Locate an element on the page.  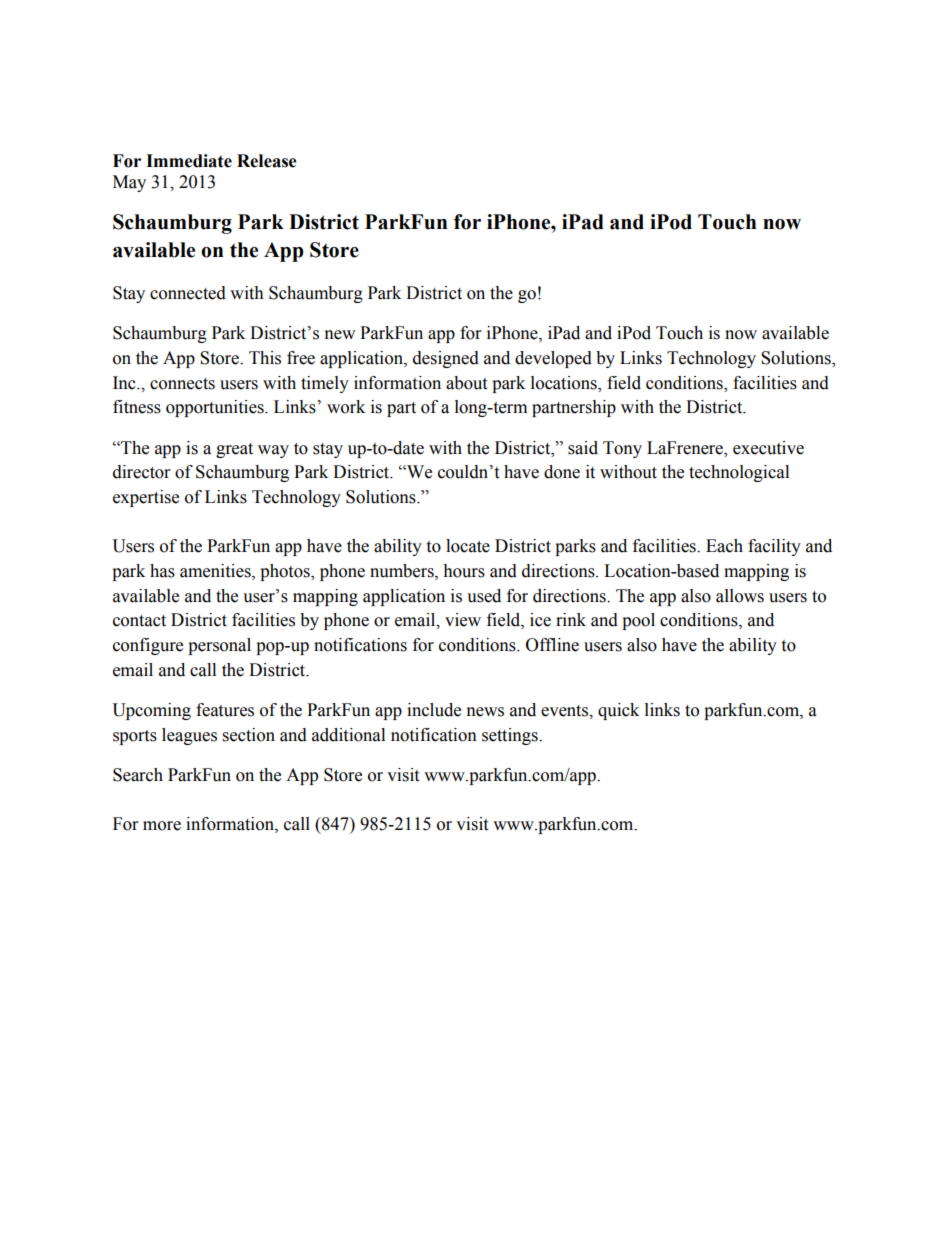
locate is located at coordinates (468, 546).
